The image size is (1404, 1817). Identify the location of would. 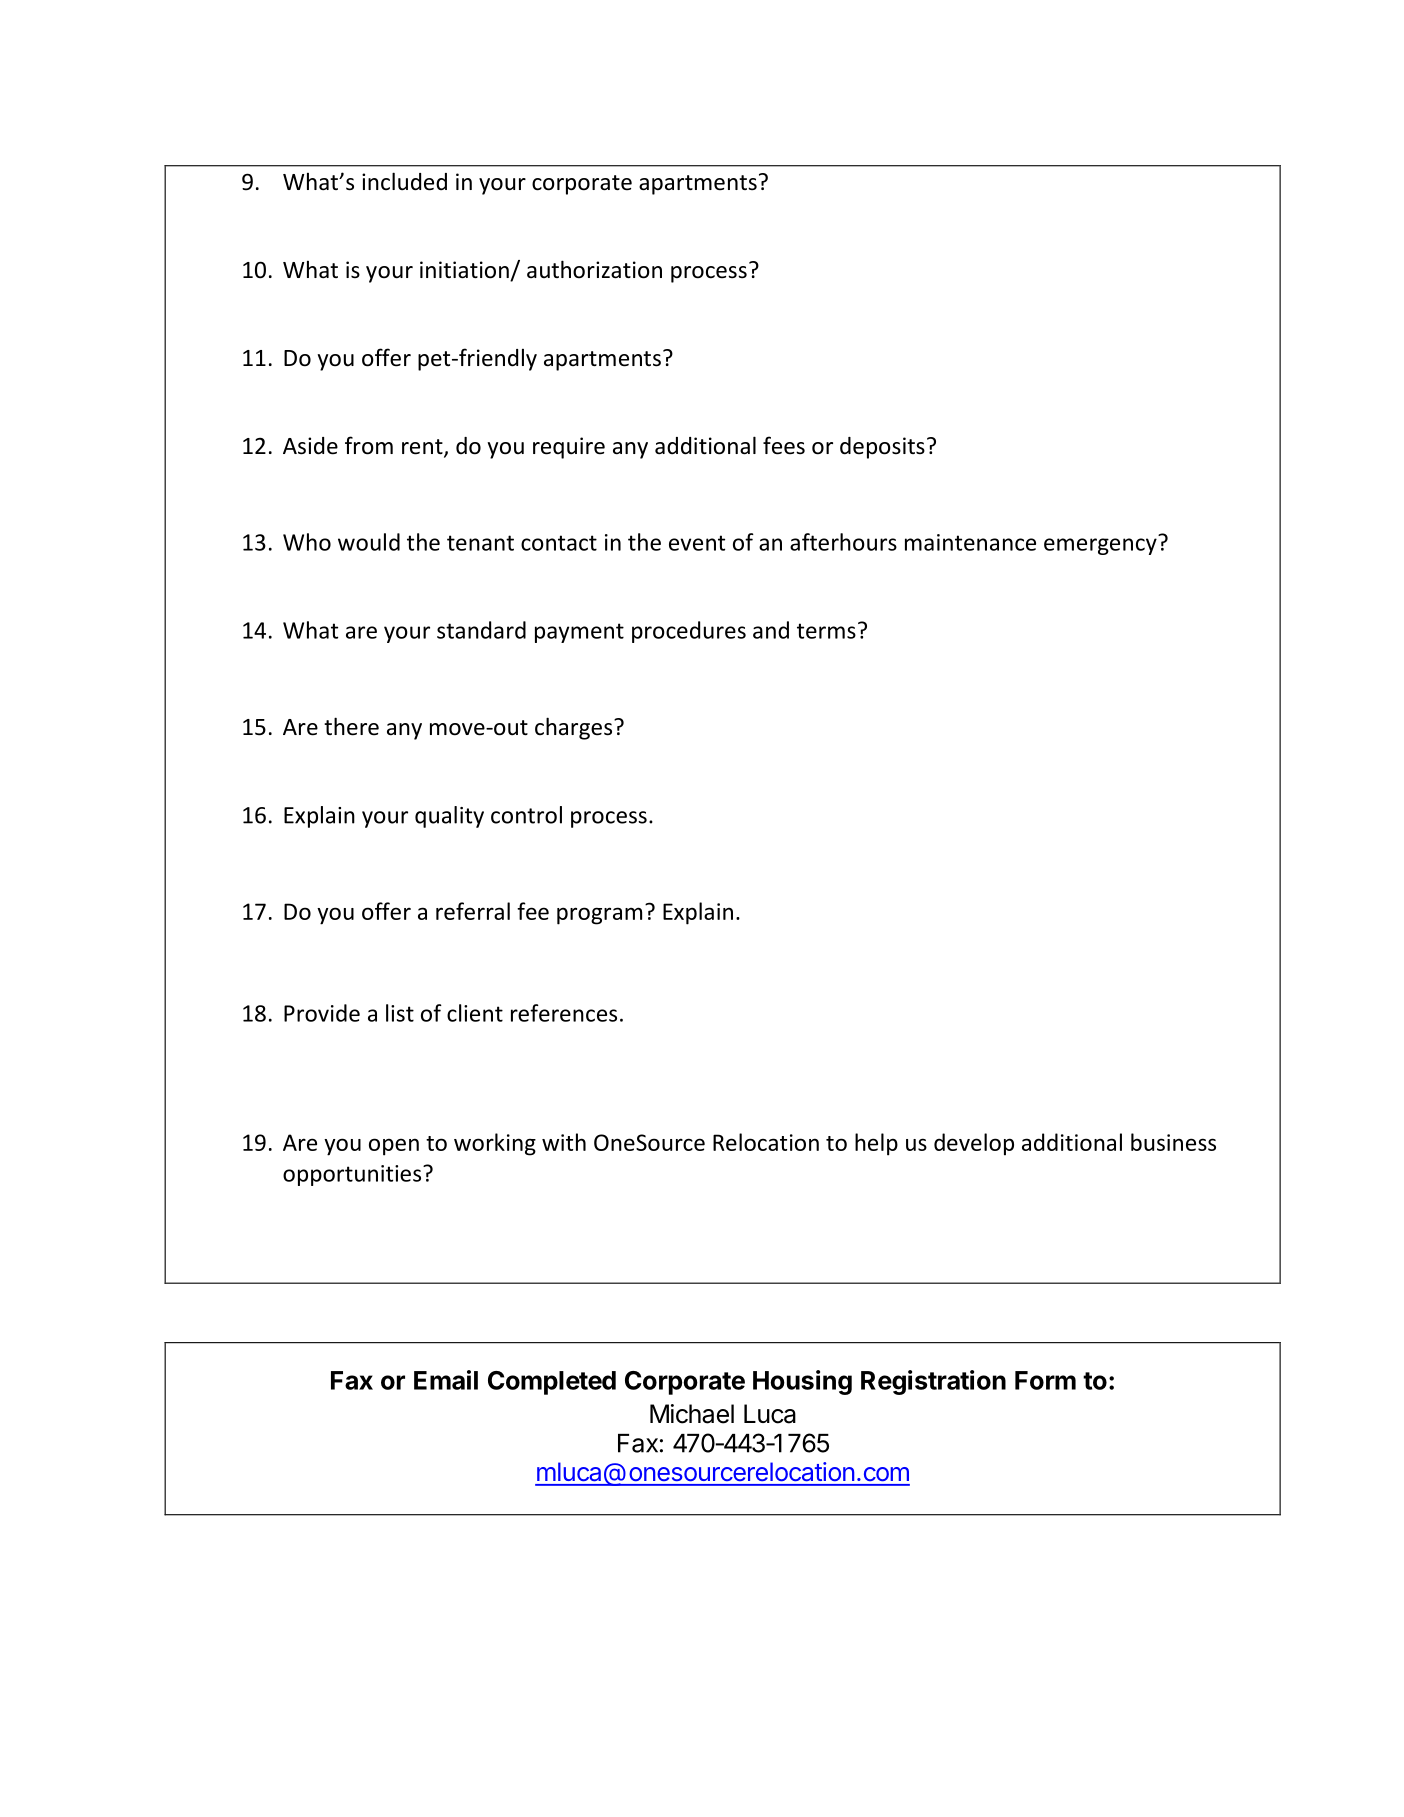
(369, 542).
